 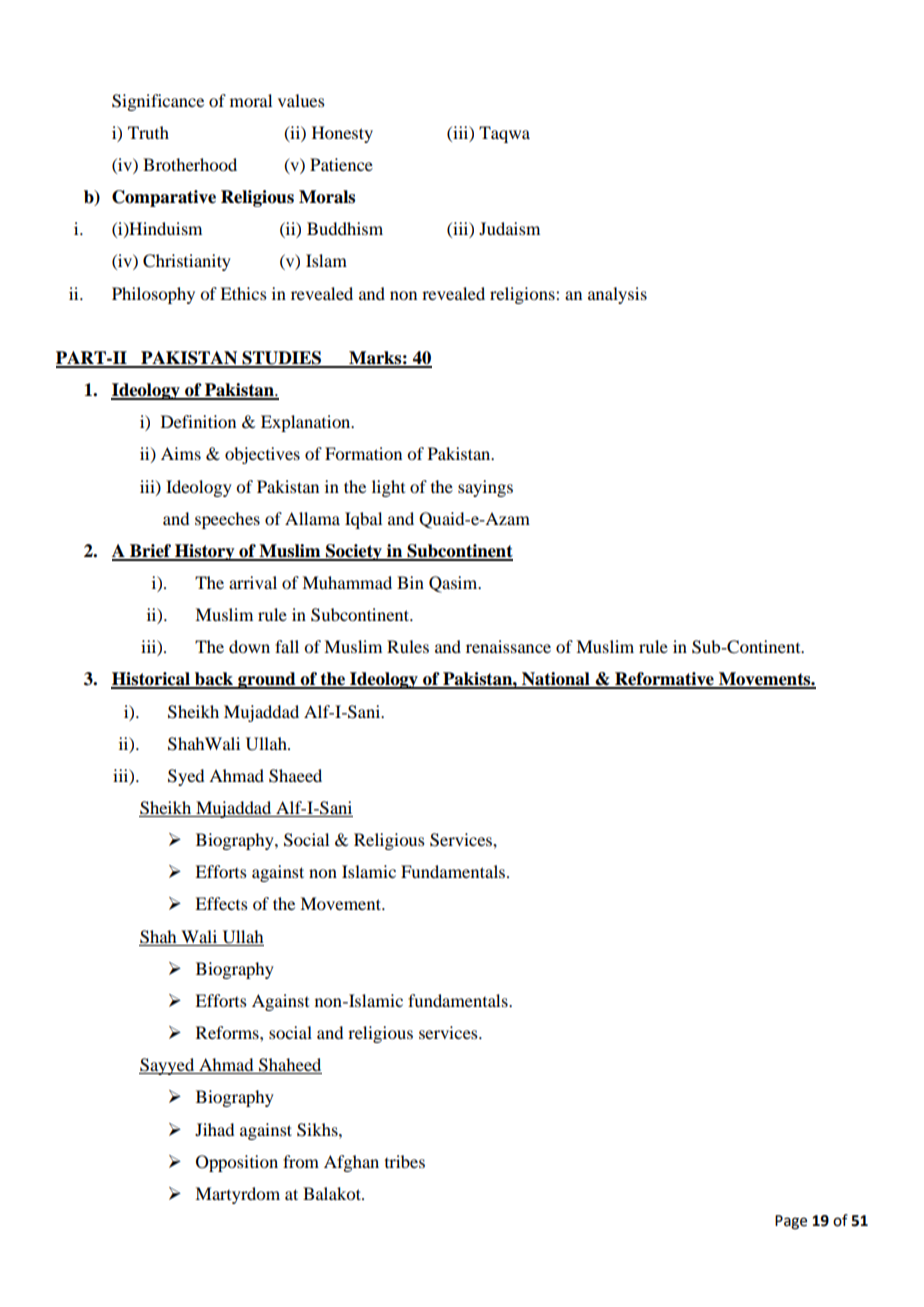 I want to click on Martyrdom, so click(x=237, y=1195).
